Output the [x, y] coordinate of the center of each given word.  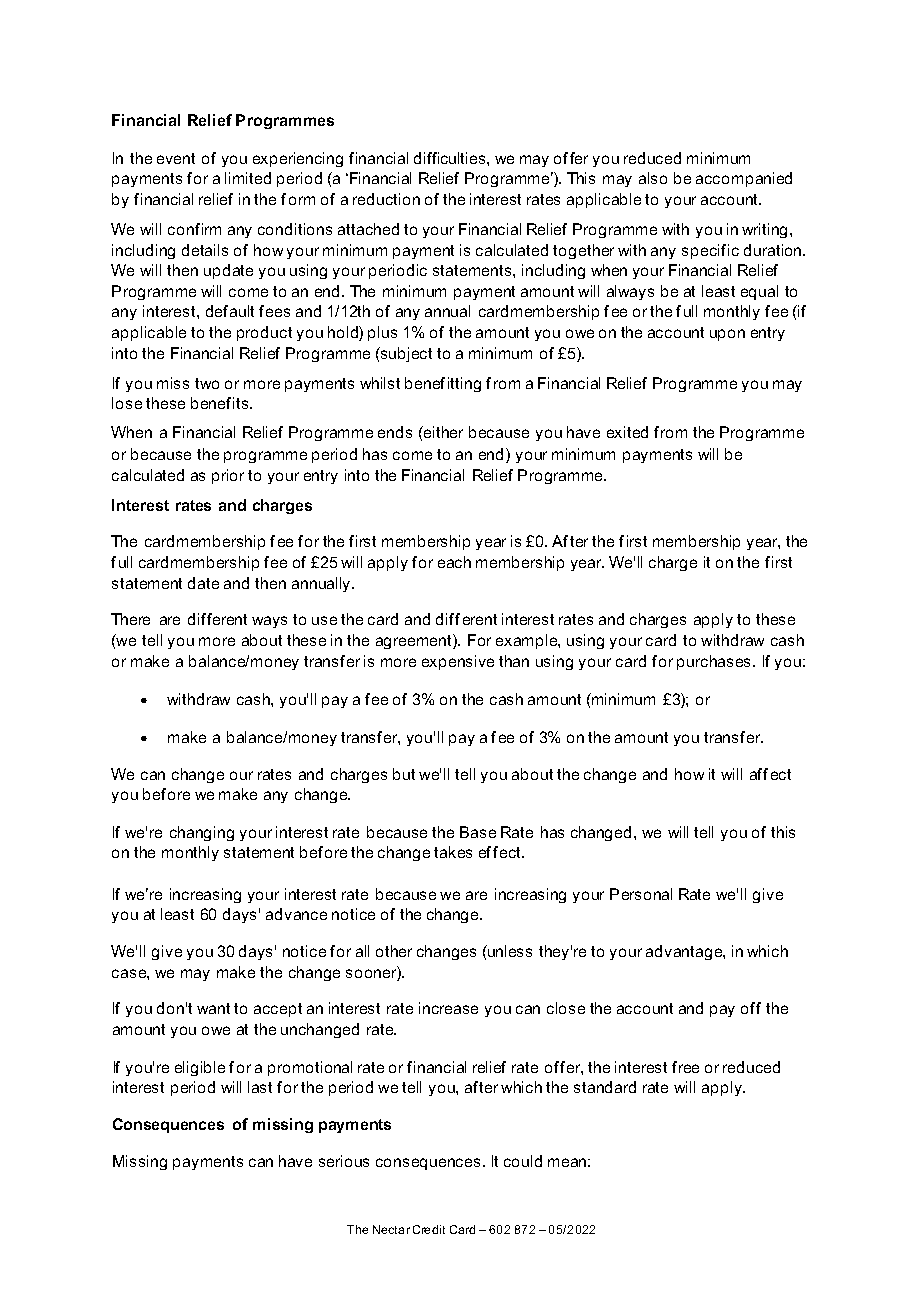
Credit [429, 1229]
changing [202, 833]
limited [248, 178]
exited [627, 432]
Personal [641, 894]
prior [228, 476]
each [454, 562]
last [260, 1087]
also [653, 178]
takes [453, 852]
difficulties [451, 158]
